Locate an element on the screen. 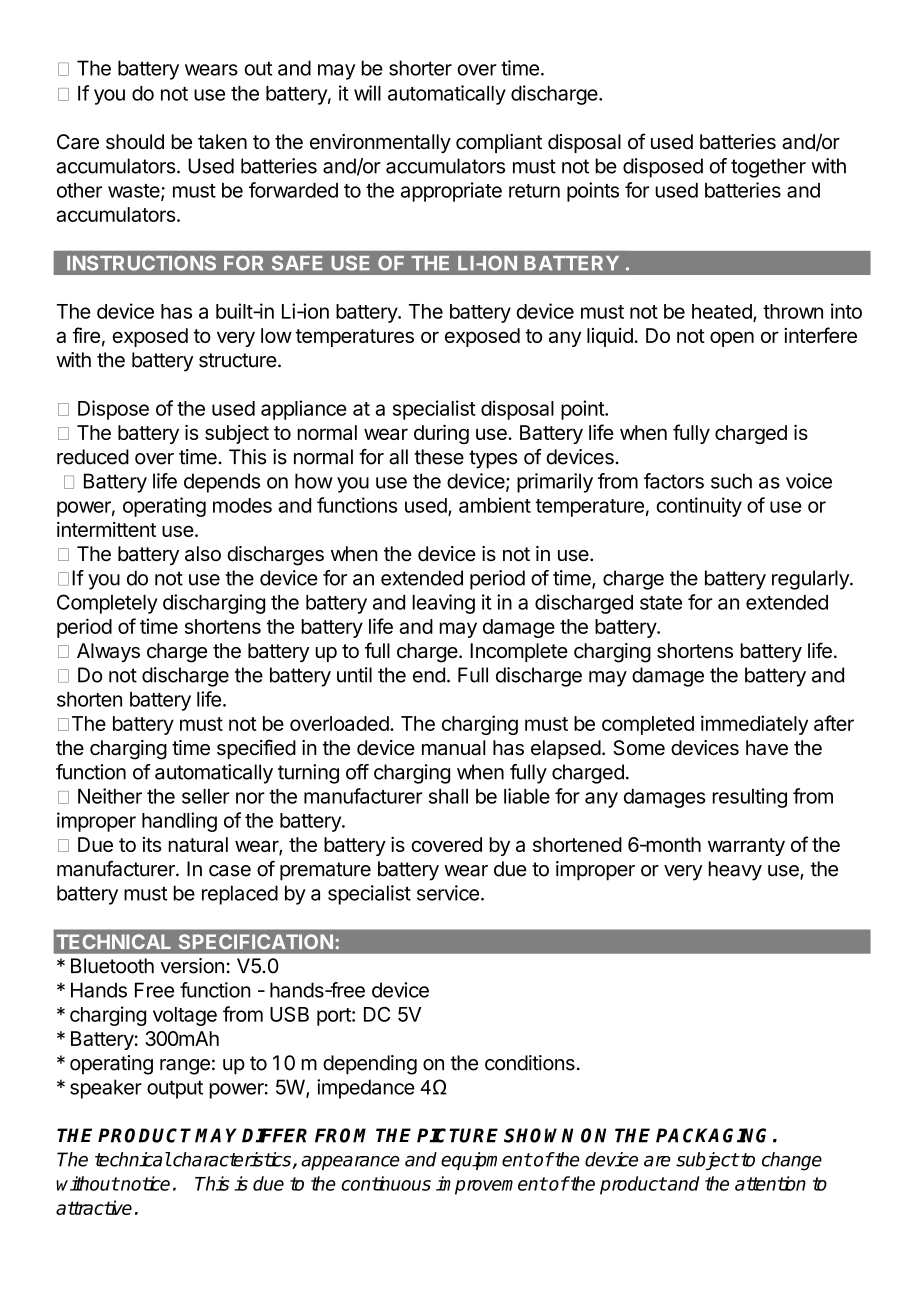 The width and height of the screenshot is (924, 1308). structure is located at coordinates (238, 360).
